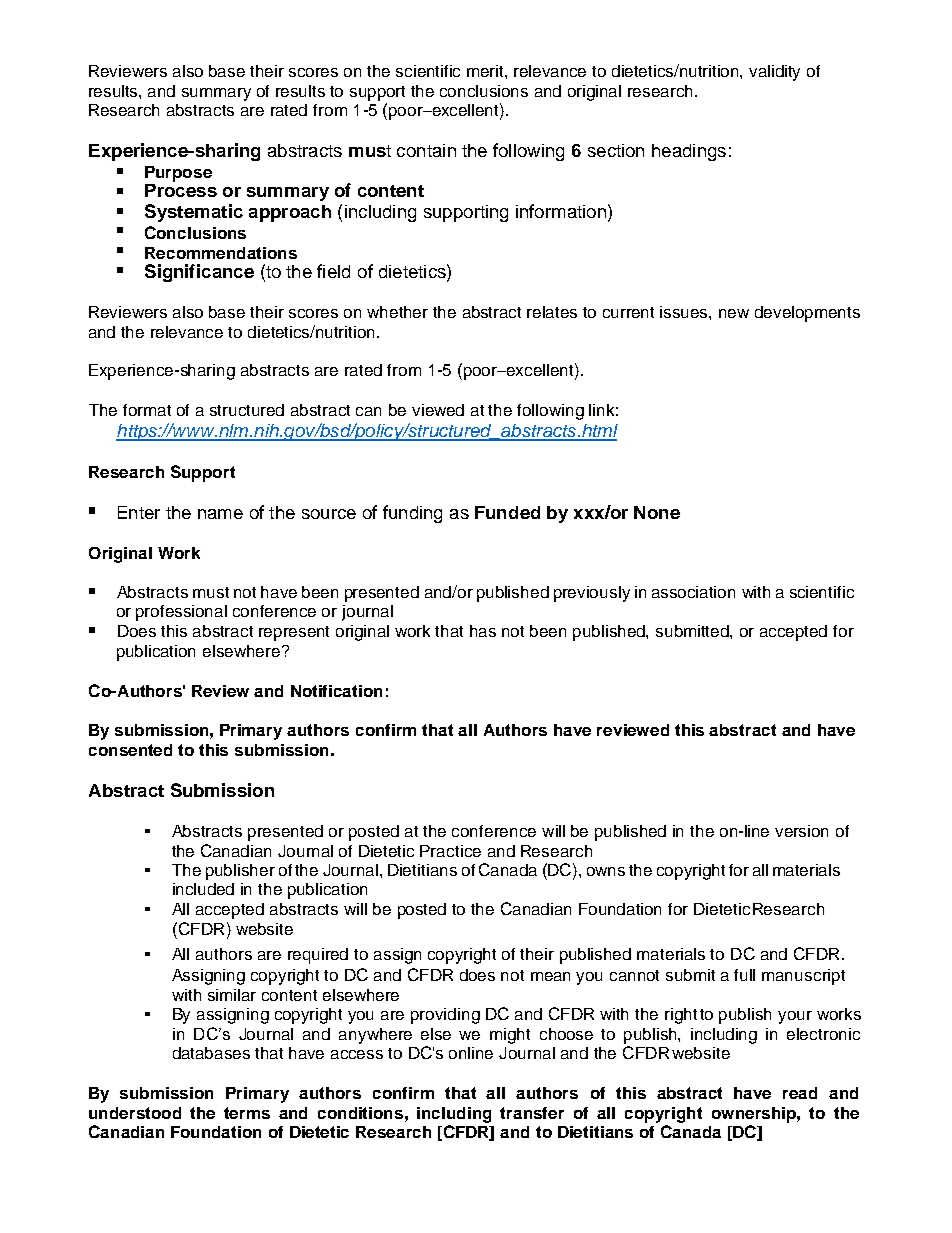 The width and height of the page is (952, 1233). I want to click on Practice, so click(450, 851).
